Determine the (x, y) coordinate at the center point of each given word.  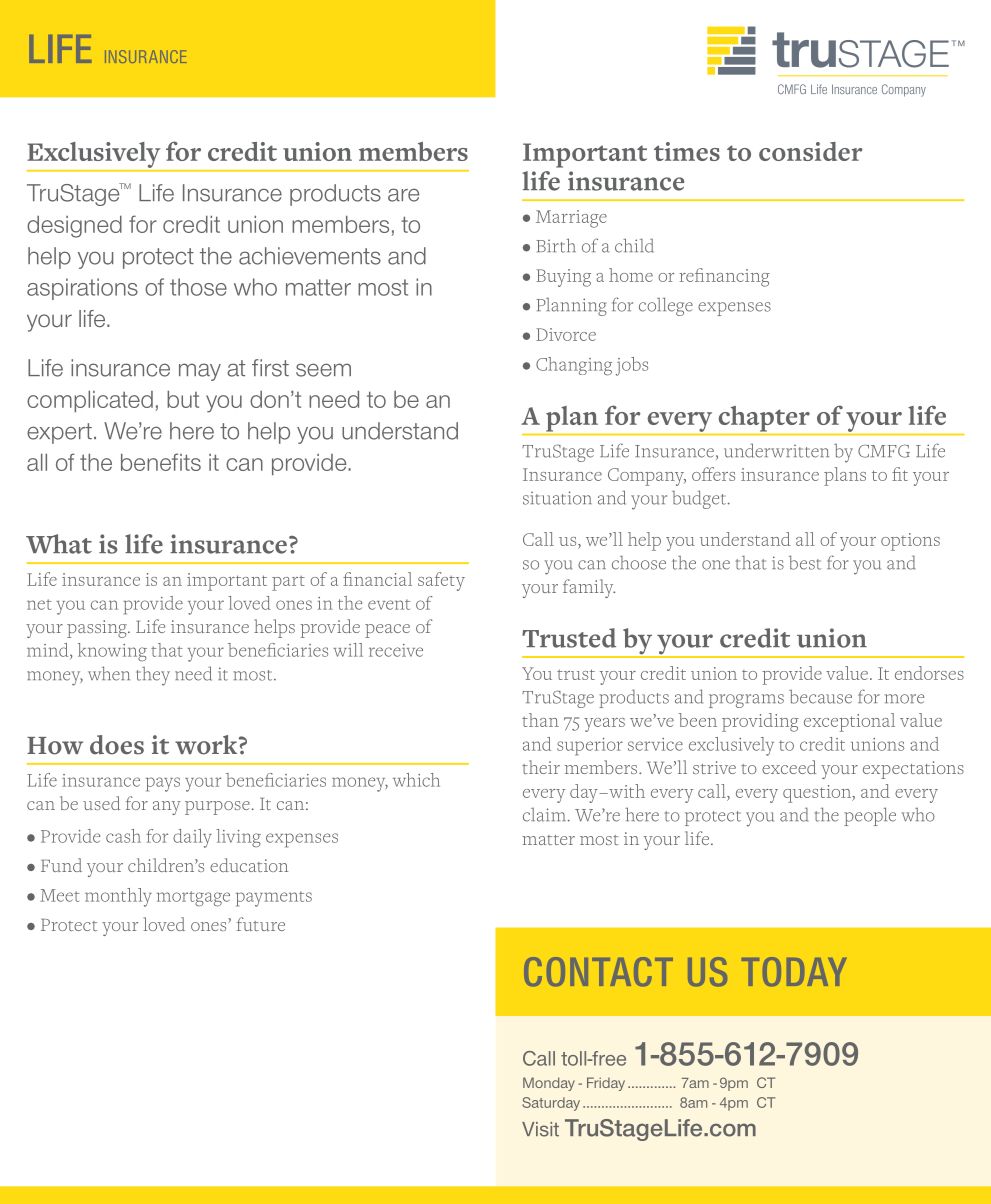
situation (557, 498)
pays (163, 784)
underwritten (776, 450)
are (403, 195)
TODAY (794, 972)
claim (544, 815)
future (261, 924)
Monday (549, 1084)
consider (811, 151)
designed (74, 227)
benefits (161, 462)
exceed (789, 767)
